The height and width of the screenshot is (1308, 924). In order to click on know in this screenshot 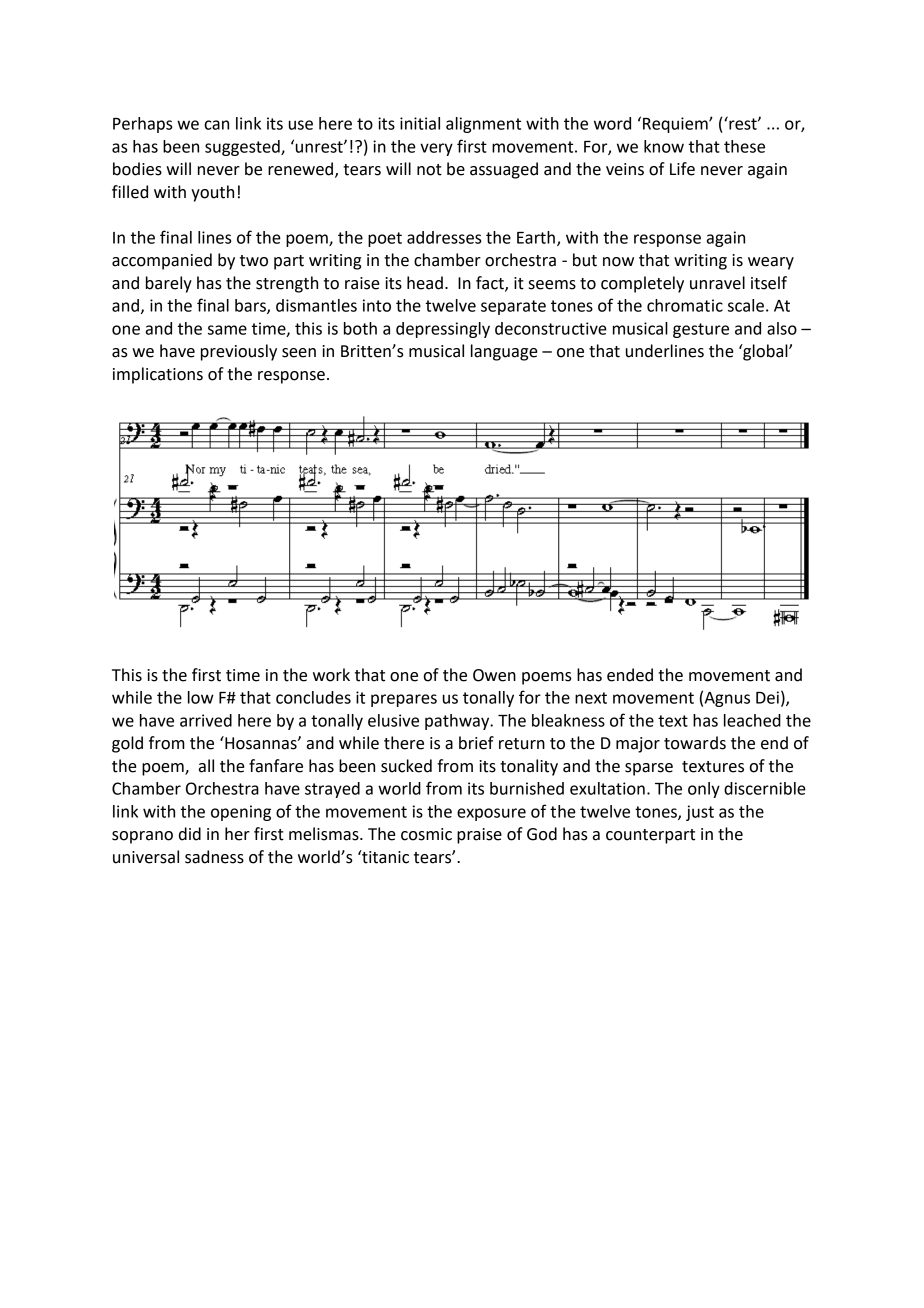, I will do `click(664, 146)`.
